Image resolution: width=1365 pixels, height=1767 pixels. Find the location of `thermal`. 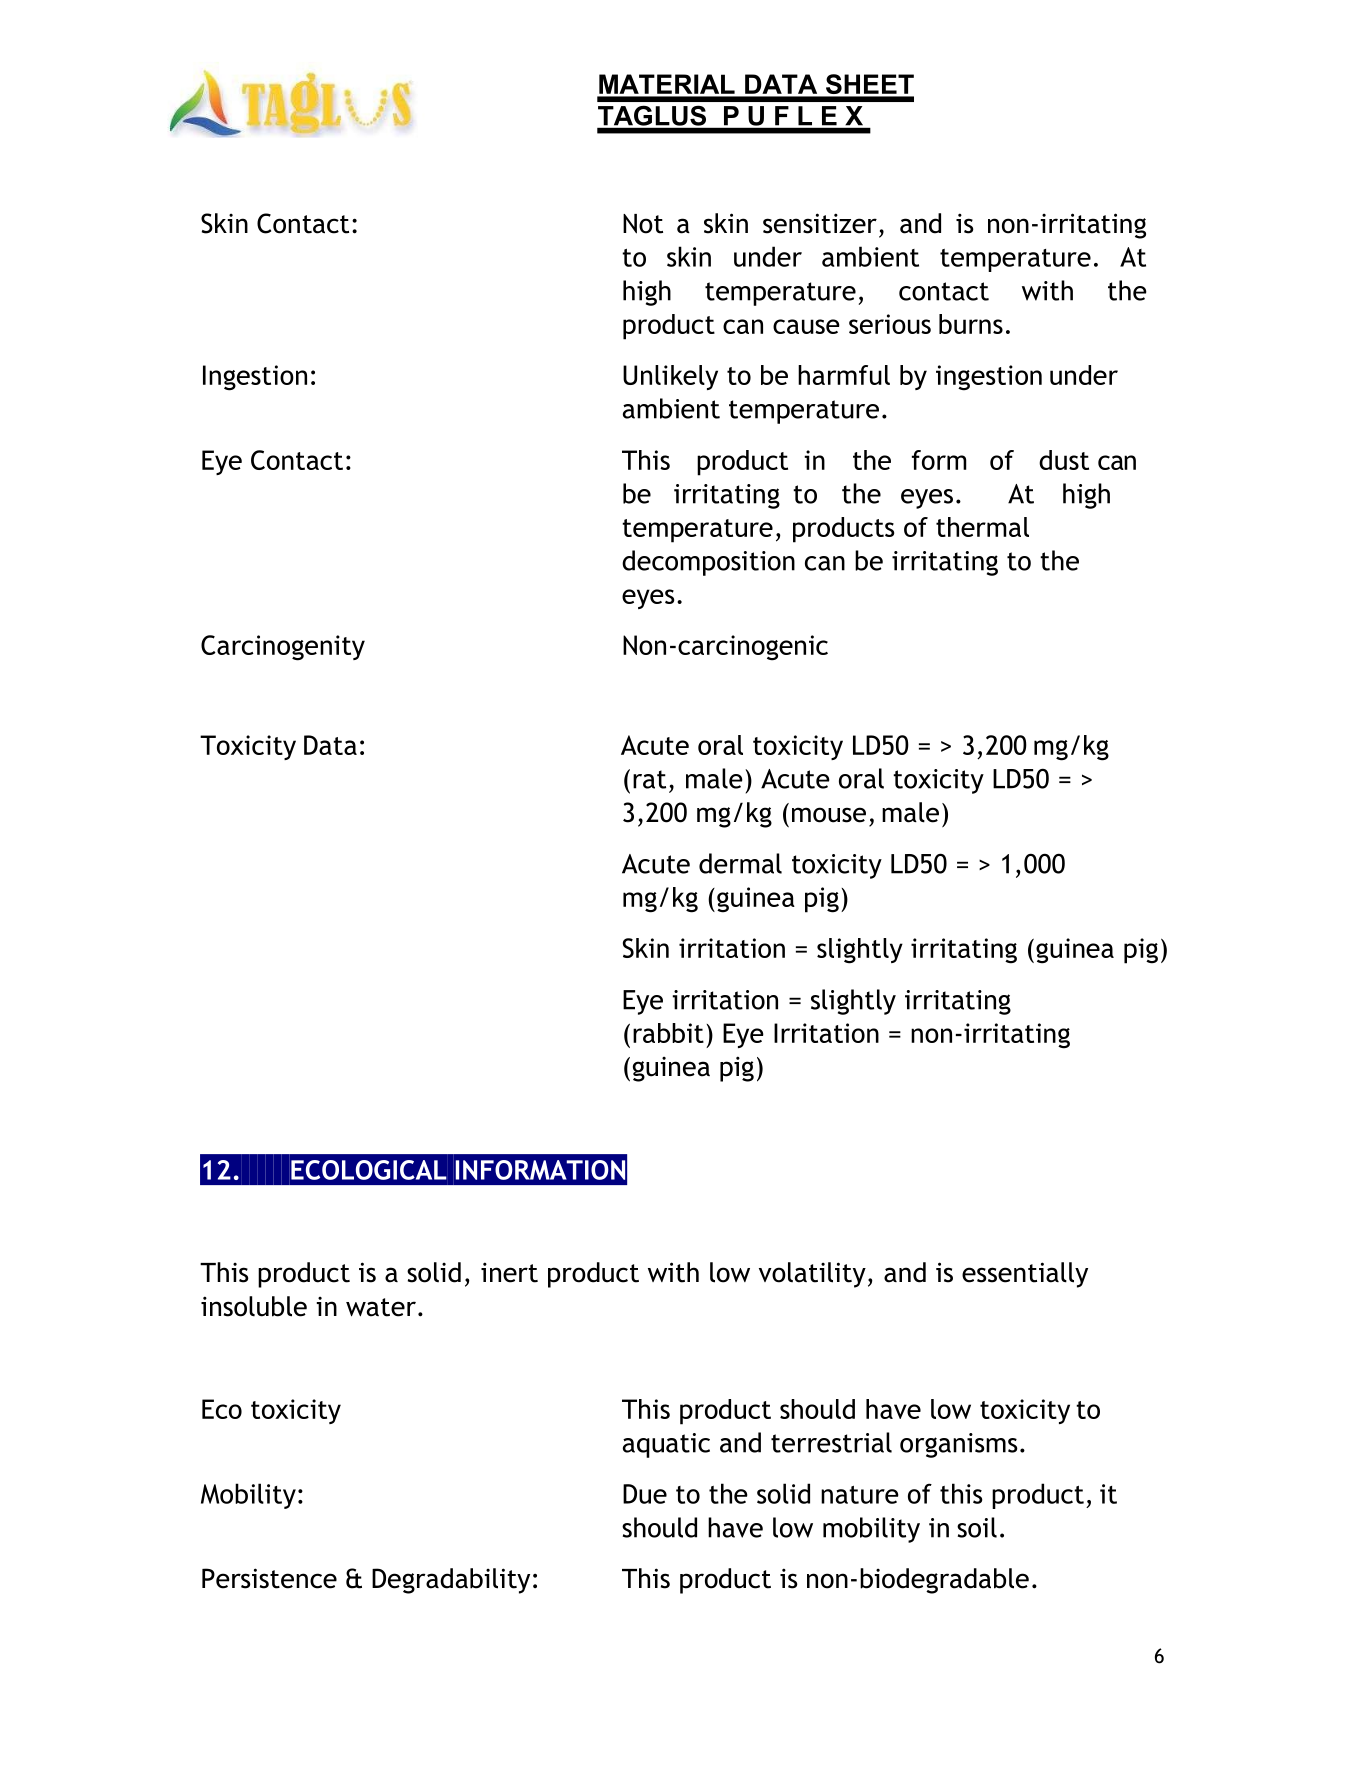

thermal is located at coordinates (982, 527).
